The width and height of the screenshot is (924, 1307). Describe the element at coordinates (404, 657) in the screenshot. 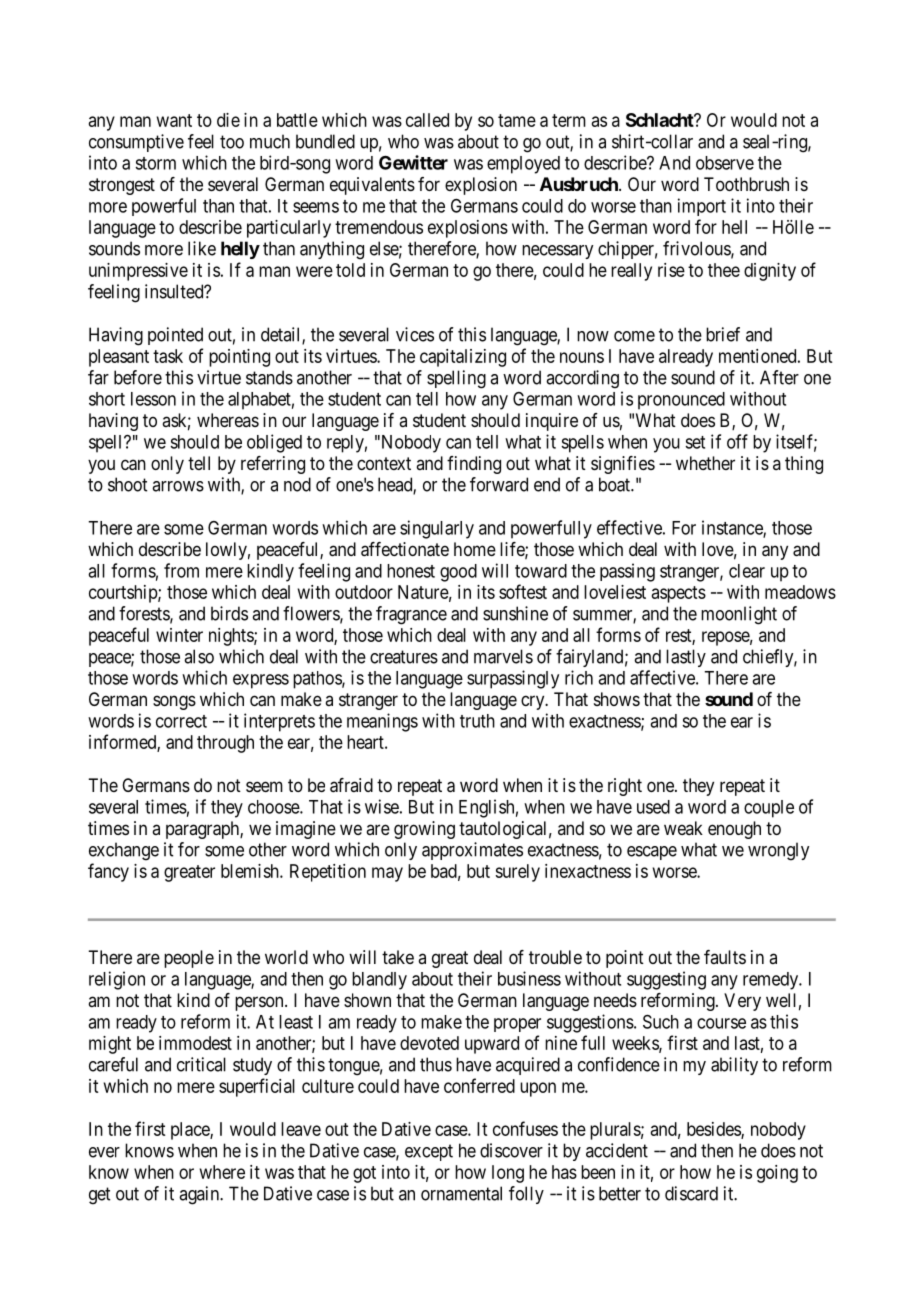

I see `creatures` at that location.
